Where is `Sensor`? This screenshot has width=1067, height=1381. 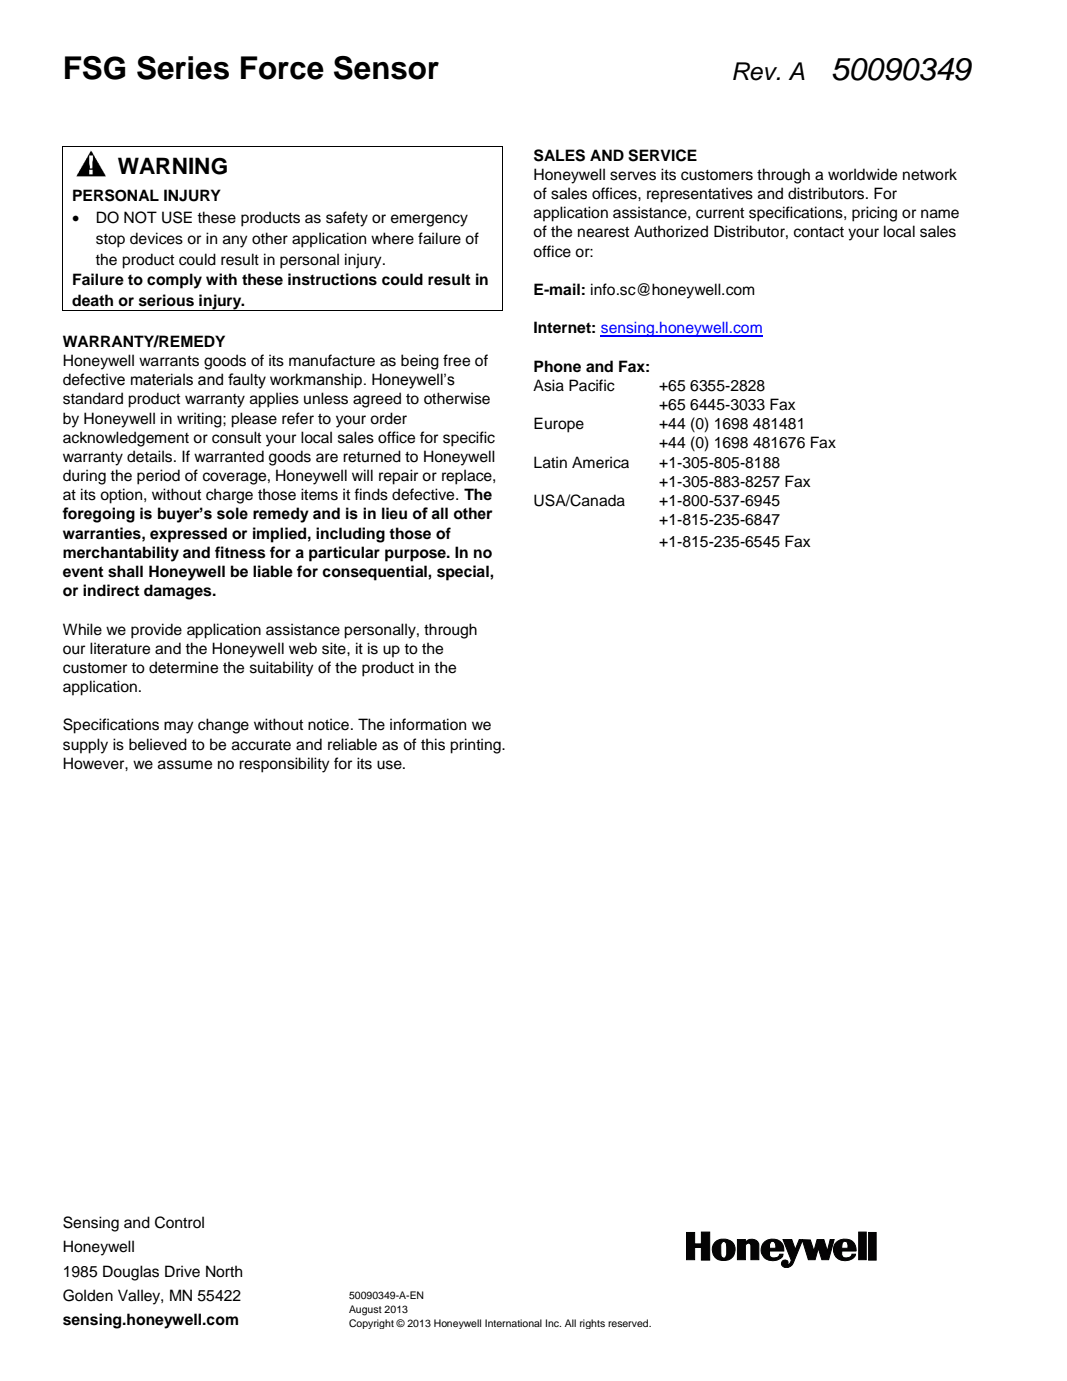 Sensor is located at coordinates (386, 68).
